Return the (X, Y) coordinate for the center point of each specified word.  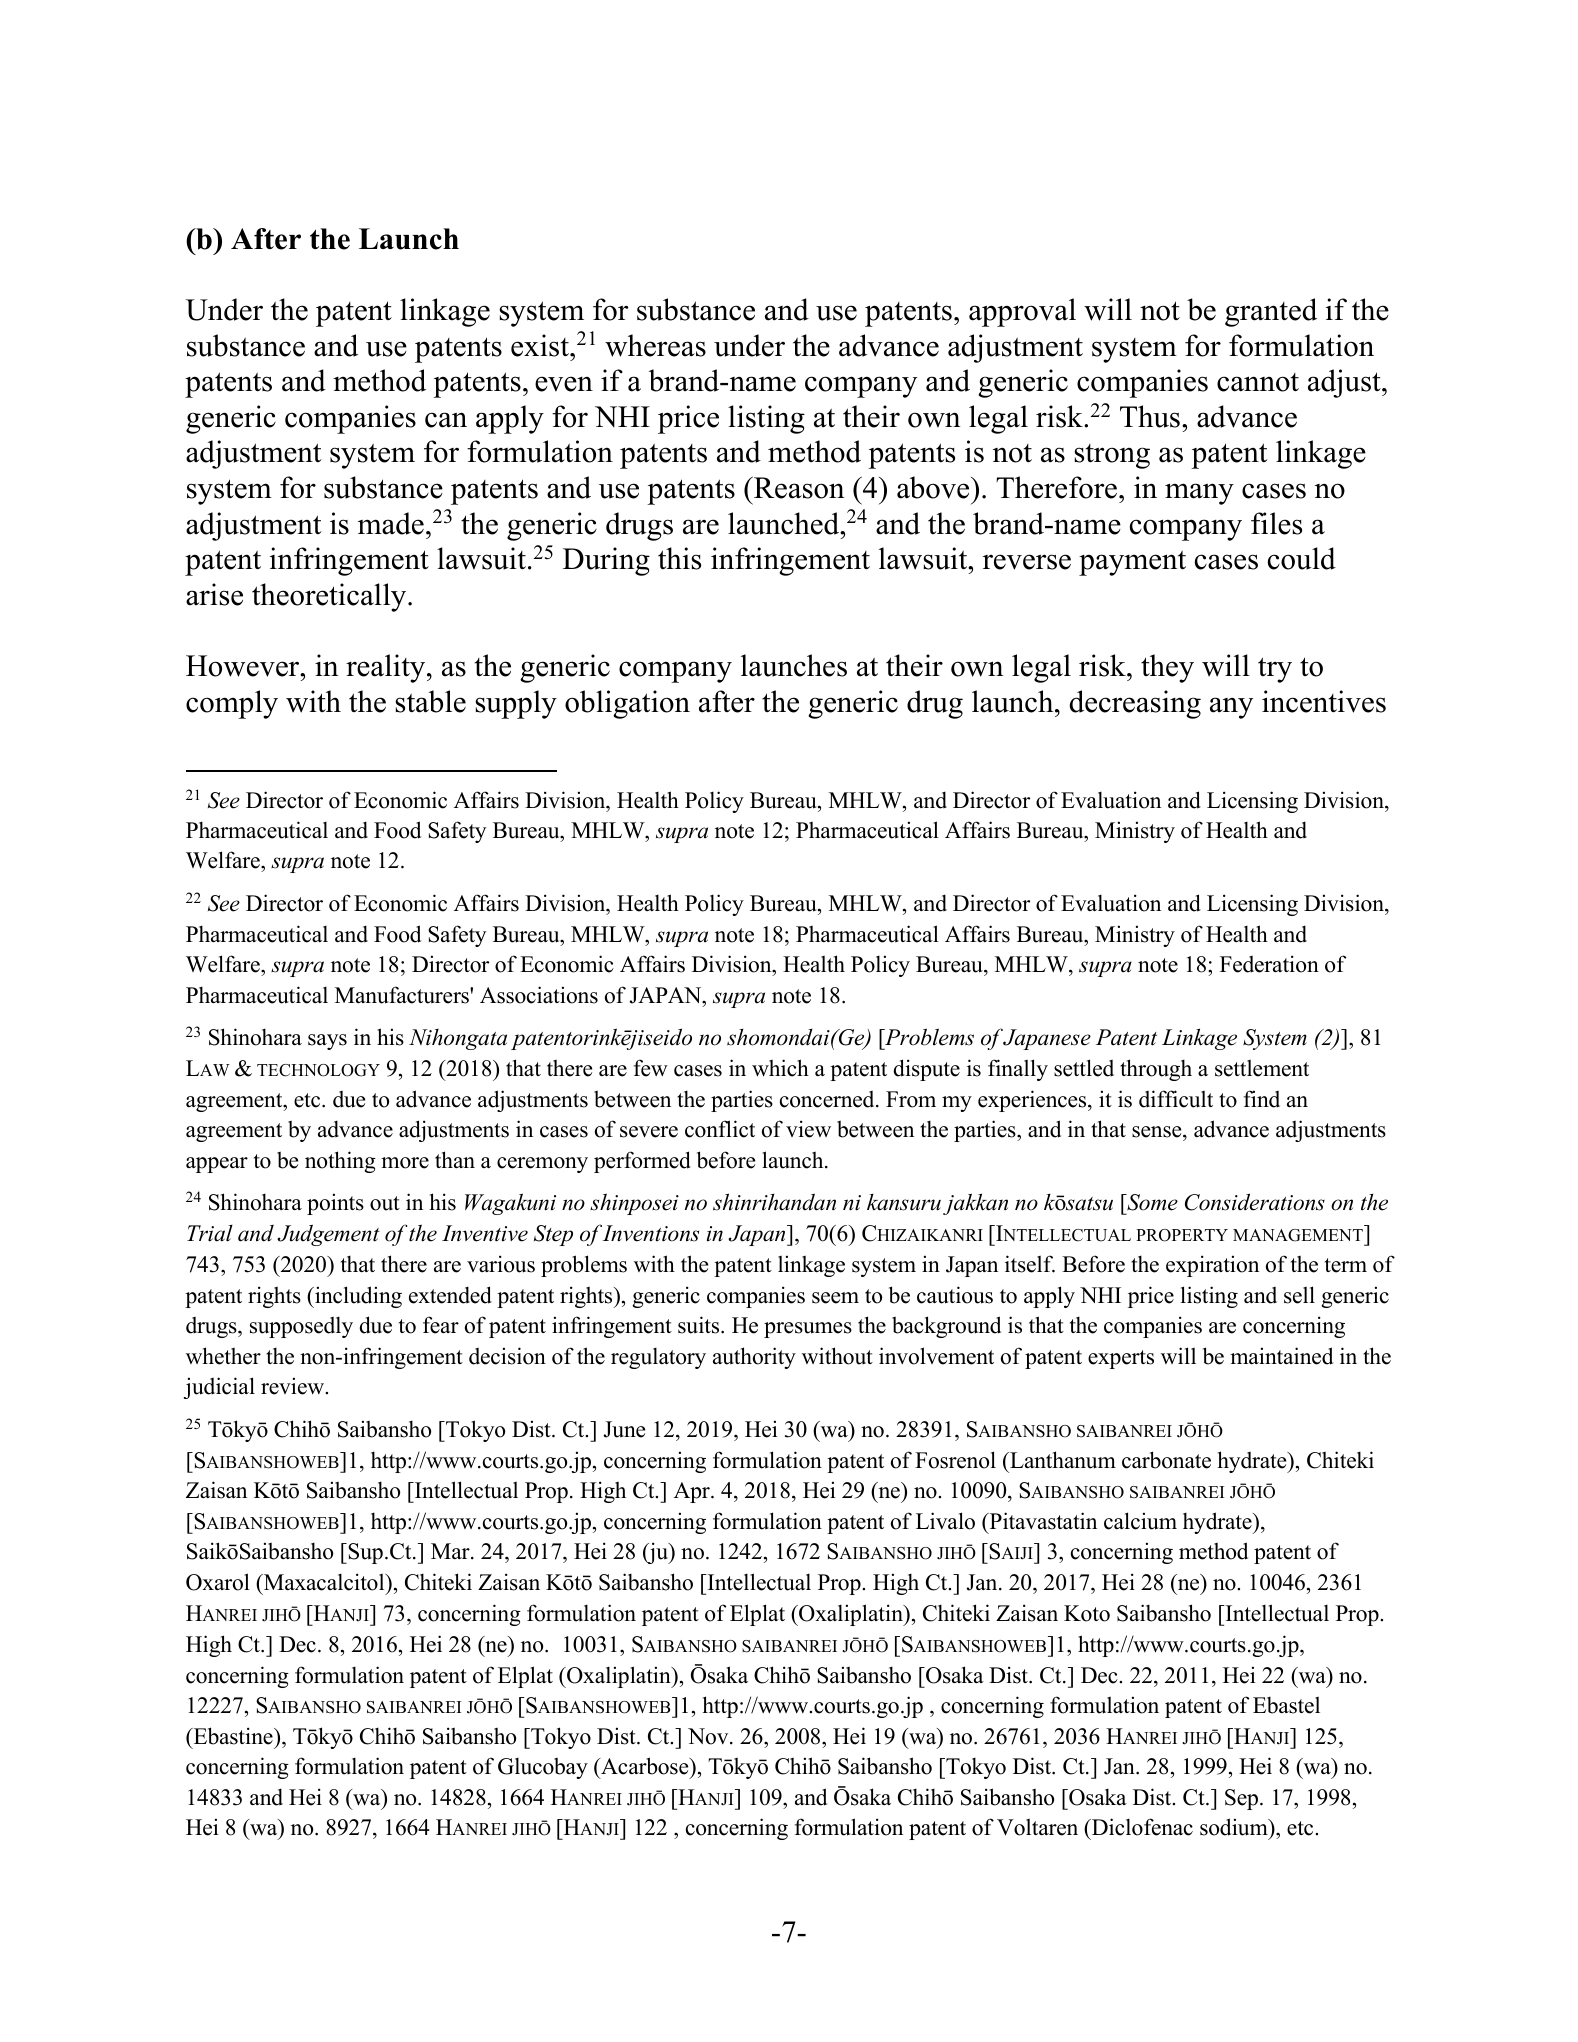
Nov (709, 1736)
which (780, 1068)
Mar (451, 1551)
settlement (1262, 1068)
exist (541, 345)
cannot (1258, 382)
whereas (655, 345)
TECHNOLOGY (318, 1070)
